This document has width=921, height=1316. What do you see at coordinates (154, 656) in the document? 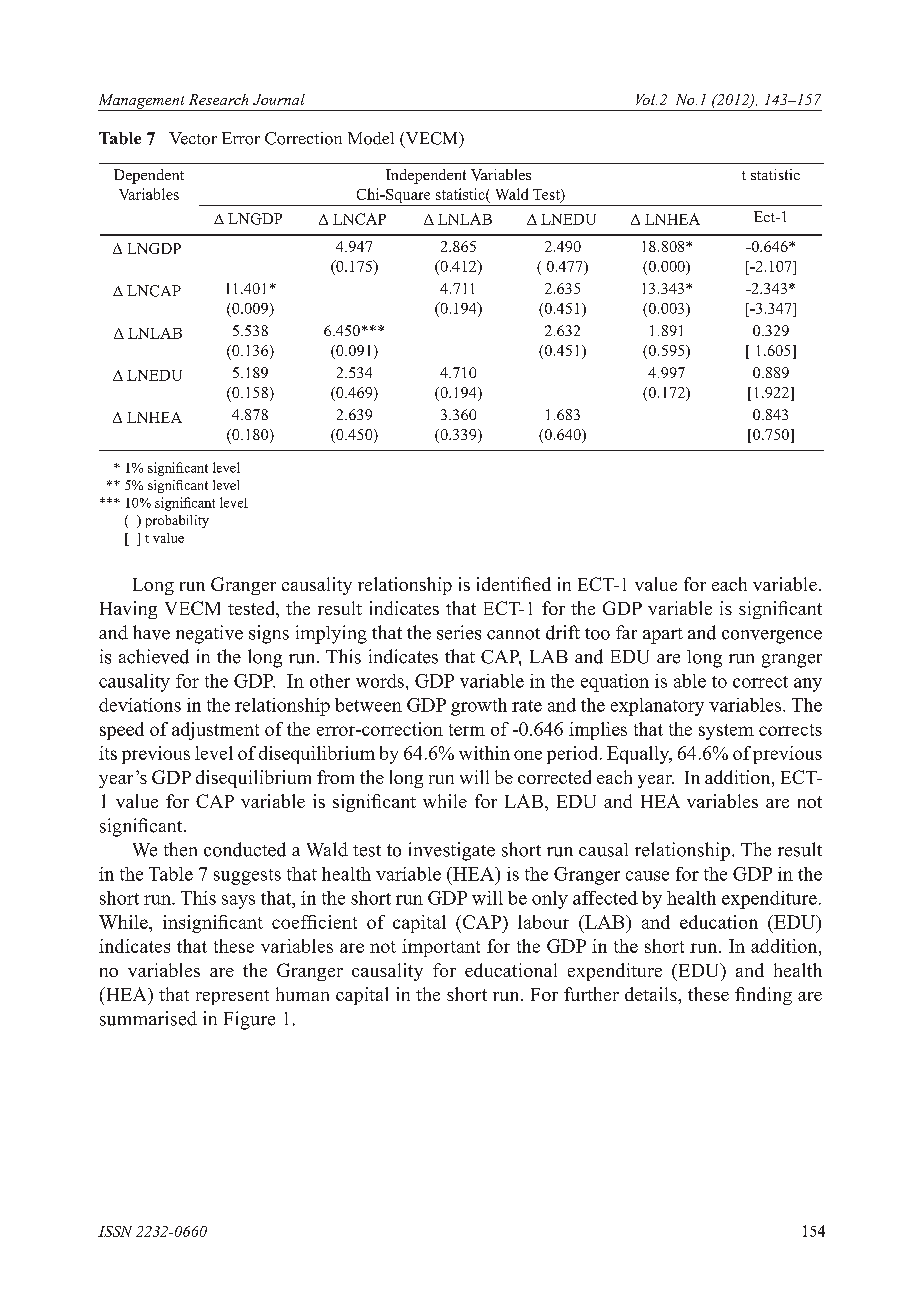
I see `achieved` at bounding box center [154, 656].
